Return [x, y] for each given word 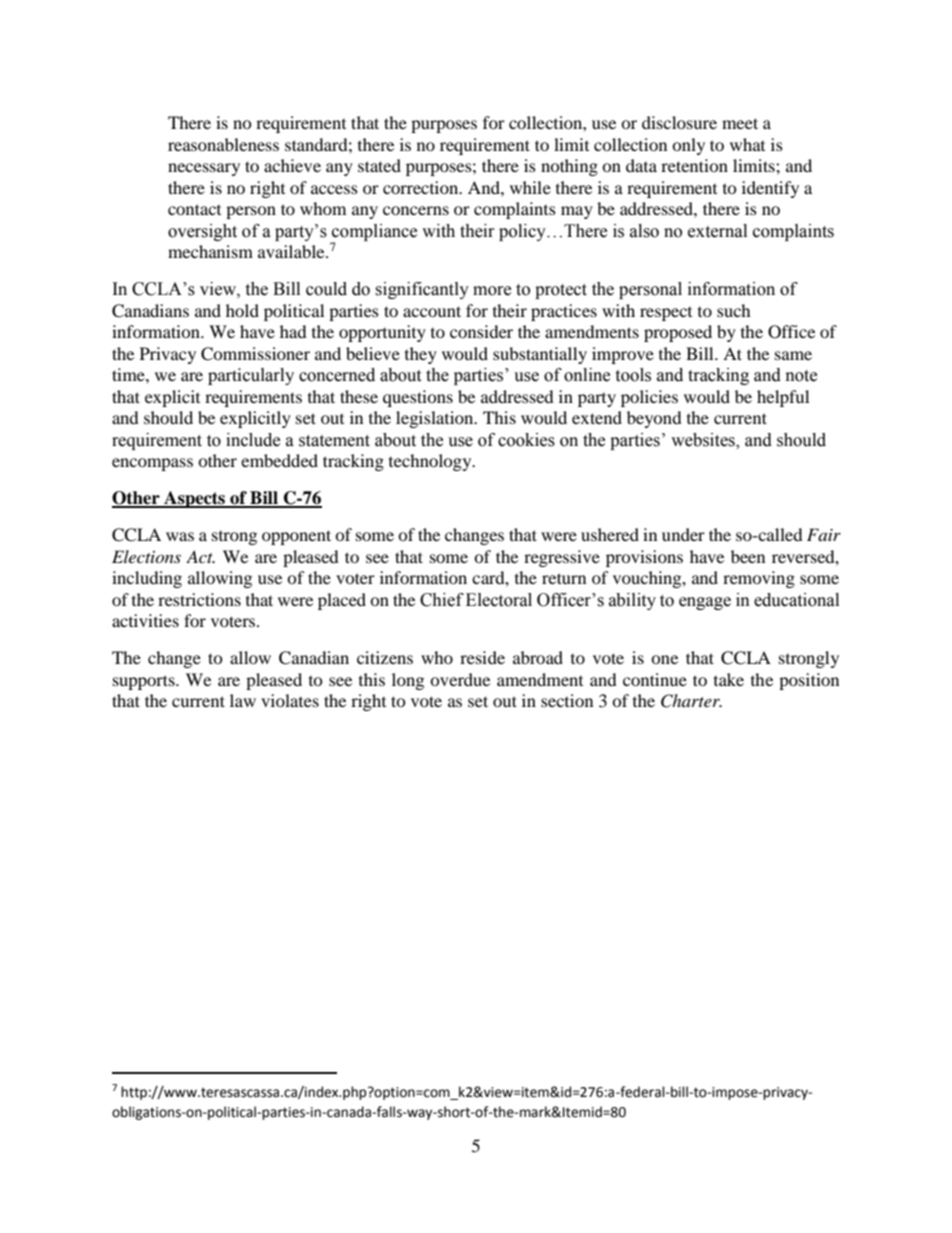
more [492, 291]
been [748, 556]
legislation [436, 419]
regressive [562, 558]
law [243, 700]
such [734, 310]
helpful [783, 398]
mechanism [210, 251]
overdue [460, 679]
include [253, 440]
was [180, 536]
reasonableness [223, 144]
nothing [569, 167]
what [747, 144]
